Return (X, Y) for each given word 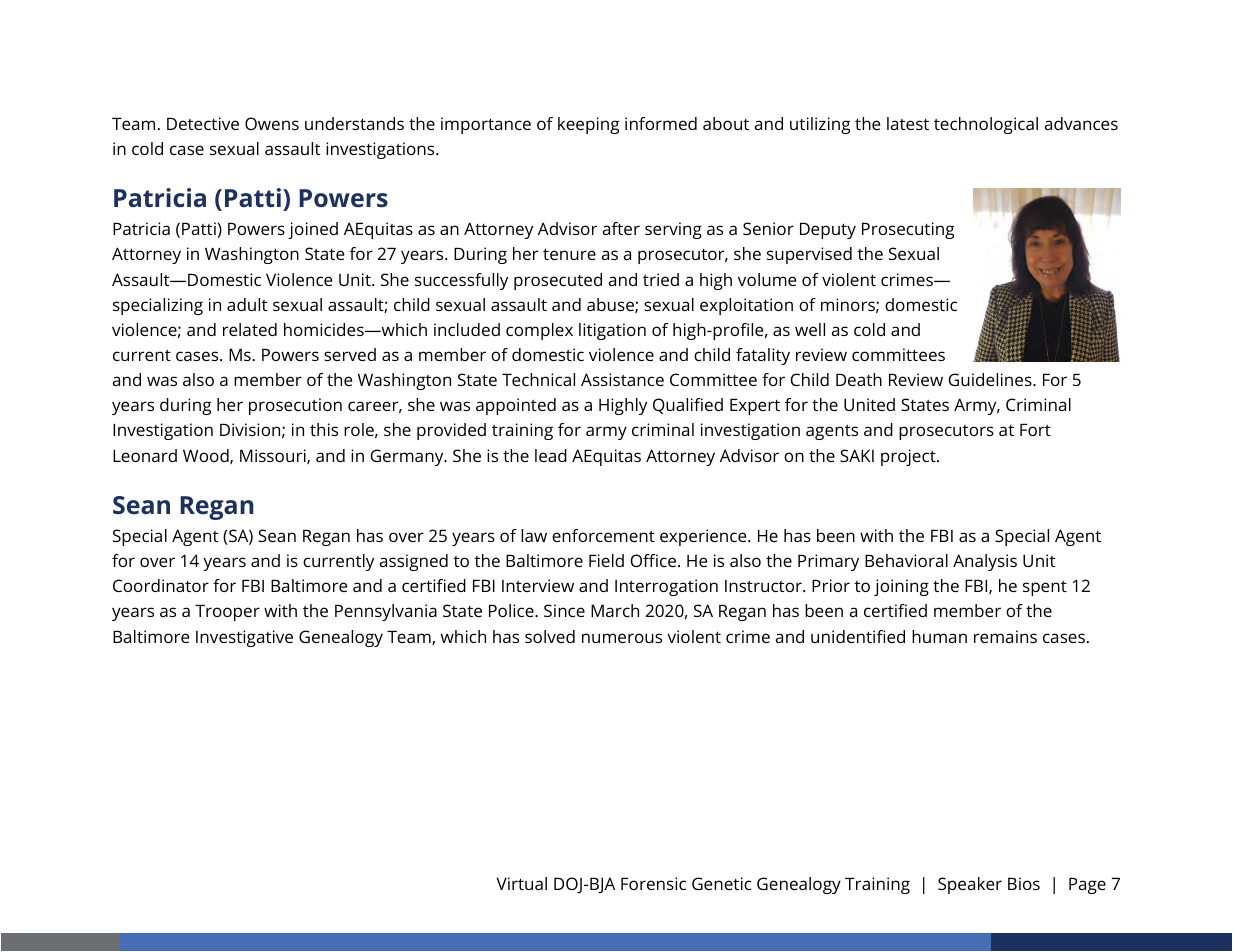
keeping (588, 125)
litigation (612, 331)
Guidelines (991, 379)
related (250, 329)
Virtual (521, 883)
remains (1005, 636)
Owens (272, 123)
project (909, 457)
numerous (622, 638)
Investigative (244, 638)
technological (986, 125)
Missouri (274, 456)
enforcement (603, 535)
